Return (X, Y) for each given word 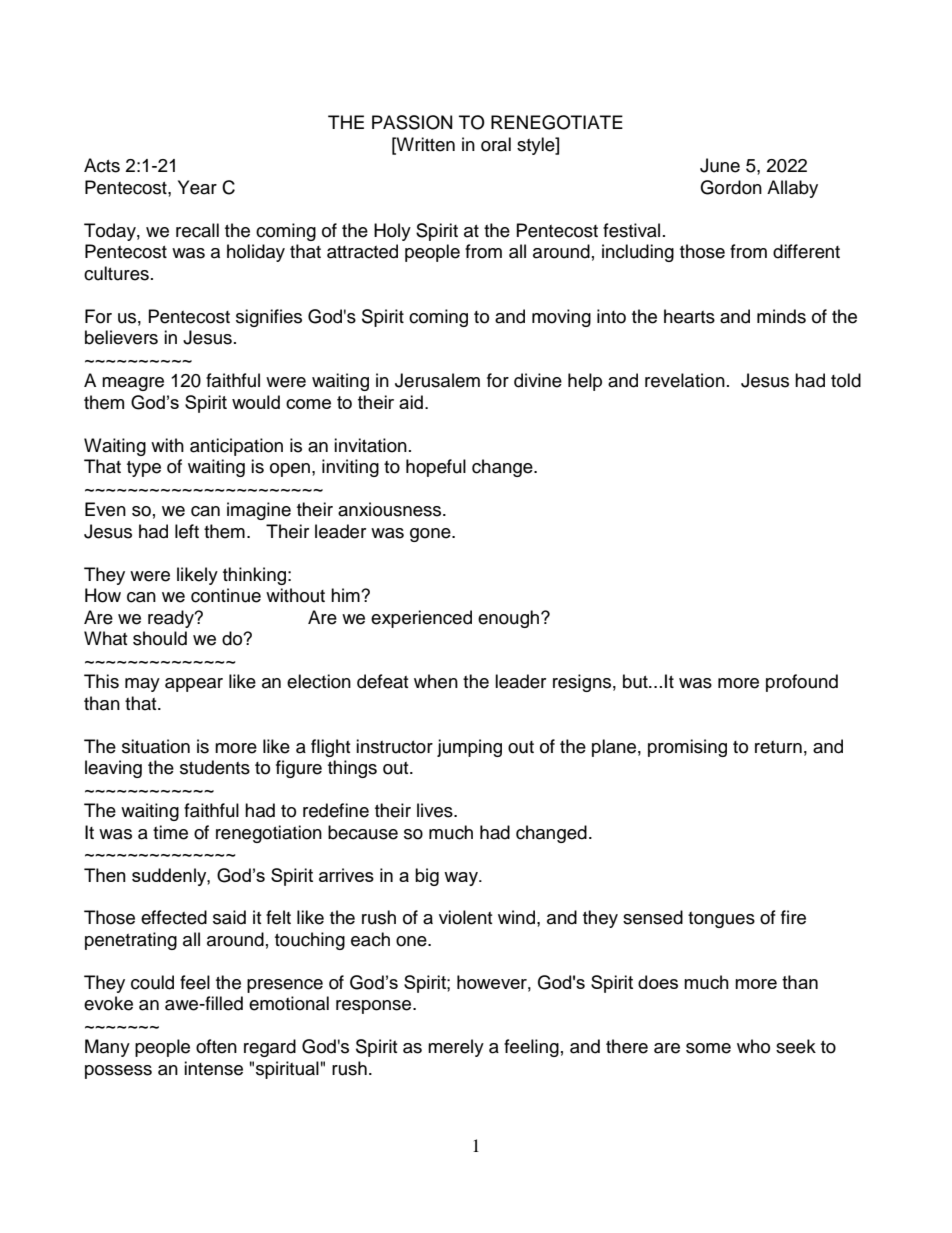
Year (197, 187)
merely (456, 1048)
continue (226, 595)
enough (510, 619)
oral (496, 144)
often (216, 1046)
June (720, 165)
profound (802, 683)
